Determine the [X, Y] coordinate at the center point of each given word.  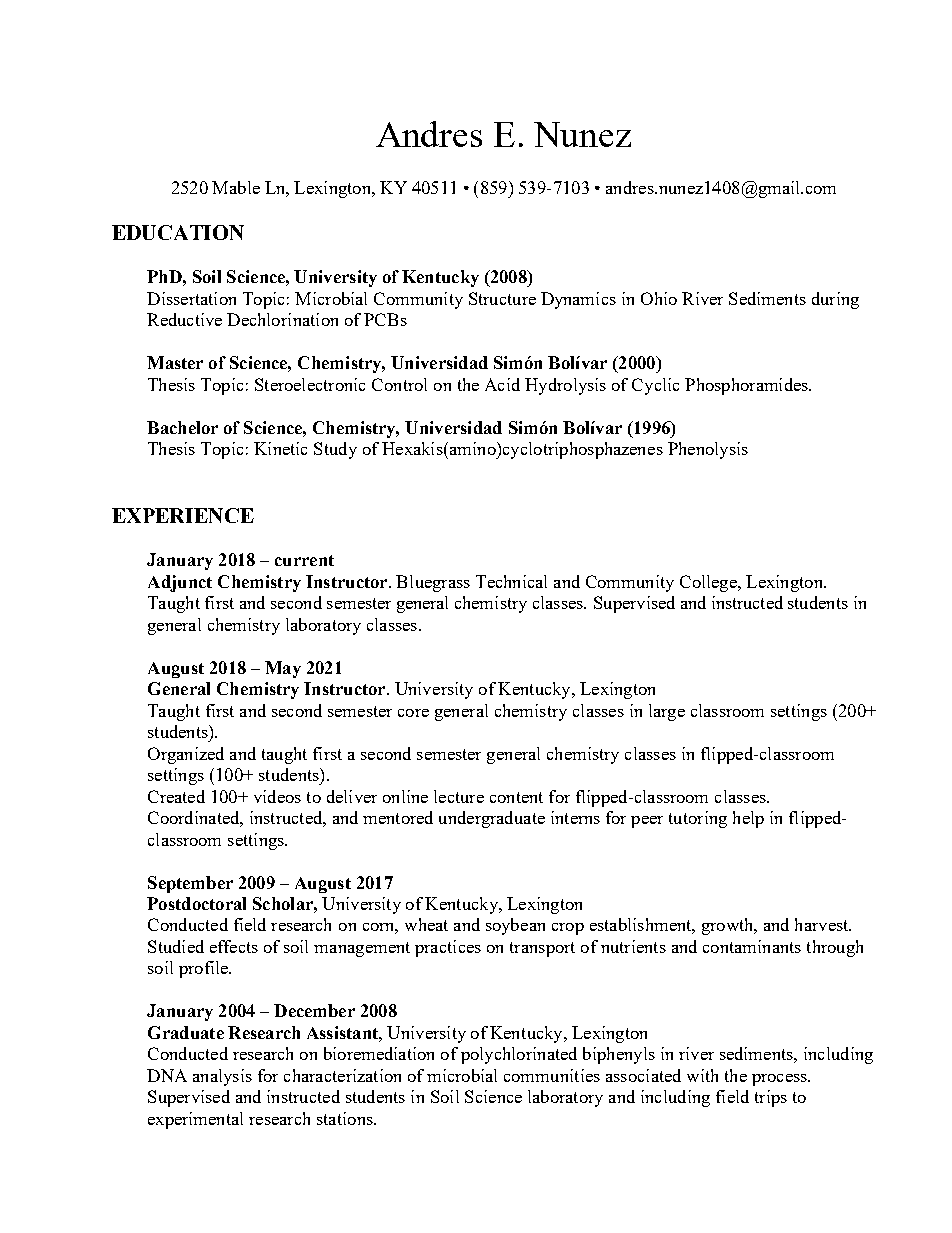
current [304, 560]
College [709, 583]
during [835, 300]
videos [277, 796]
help [748, 819]
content [516, 797]
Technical [511, 581]
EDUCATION [178, 232]
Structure [502, 298]
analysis [222, 1077]
